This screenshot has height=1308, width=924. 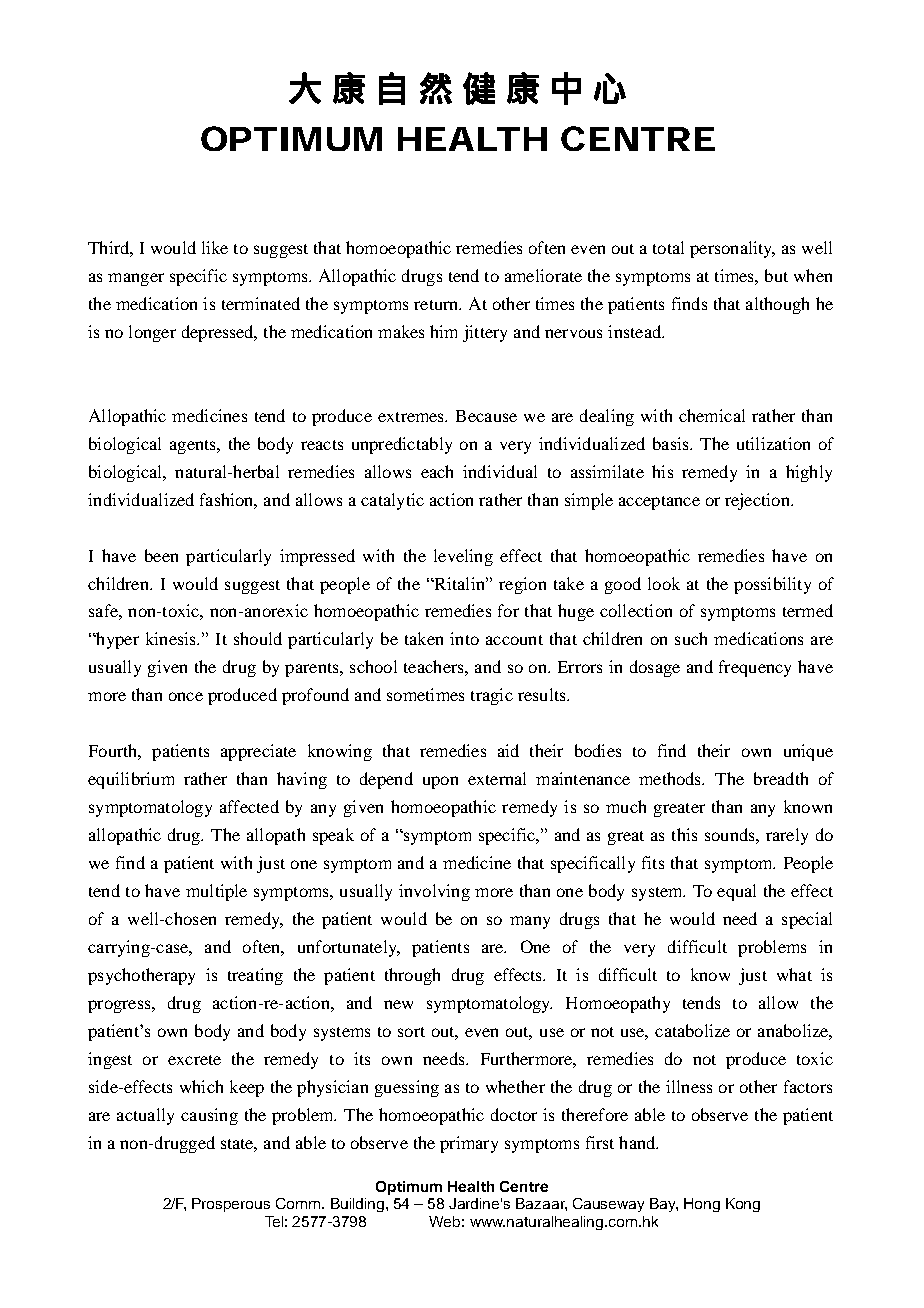 What do you see at coordinates (231, 1205) in the screenshot?
I see `Prosperous` at bounding box center [231, 1205].
